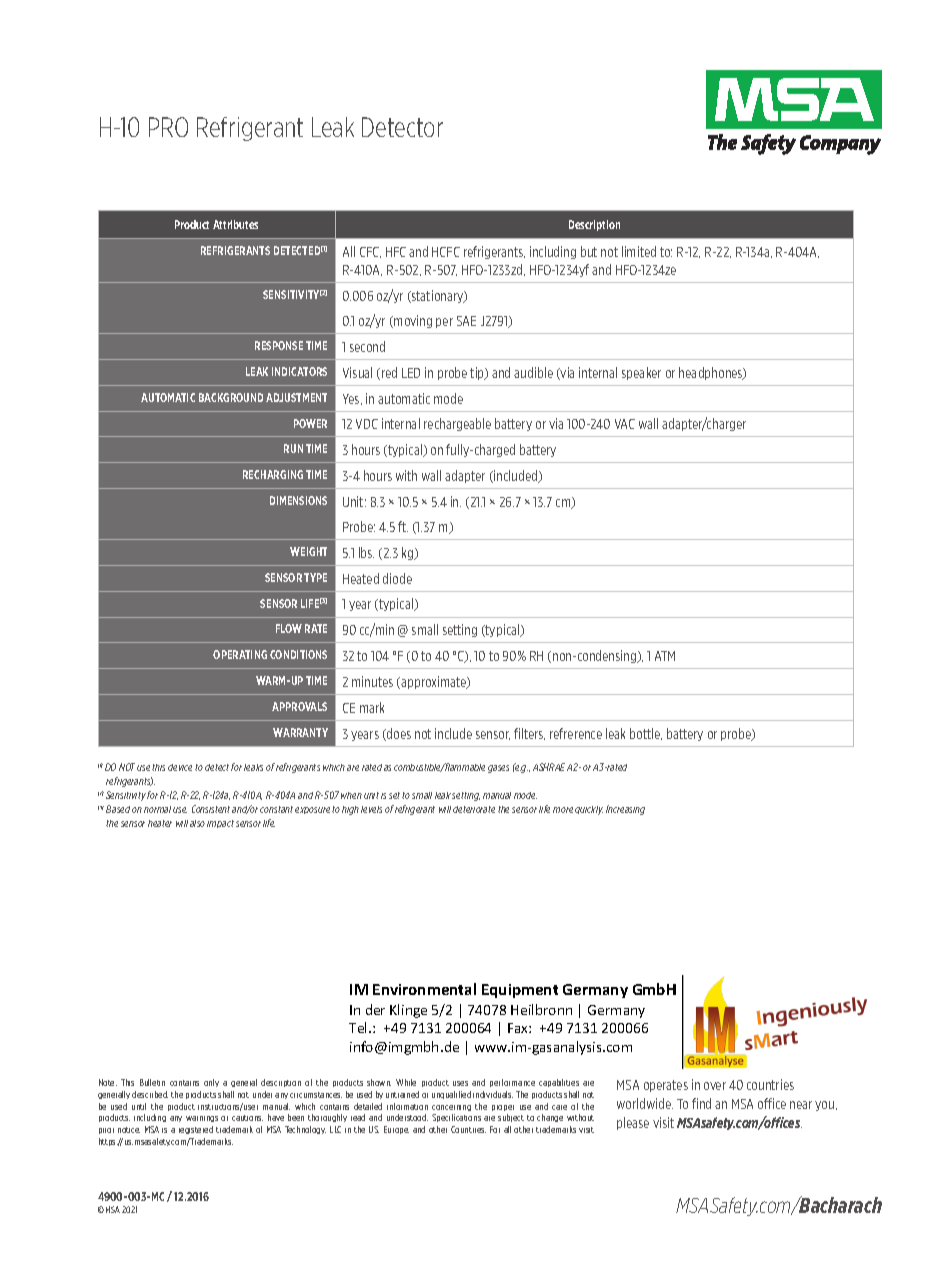 The width and height of the screenshot is (952, 1261). What do you see at coordinates (715, 1086) in the screenshot?
I see `over` at bounding box center [715, 1086].
